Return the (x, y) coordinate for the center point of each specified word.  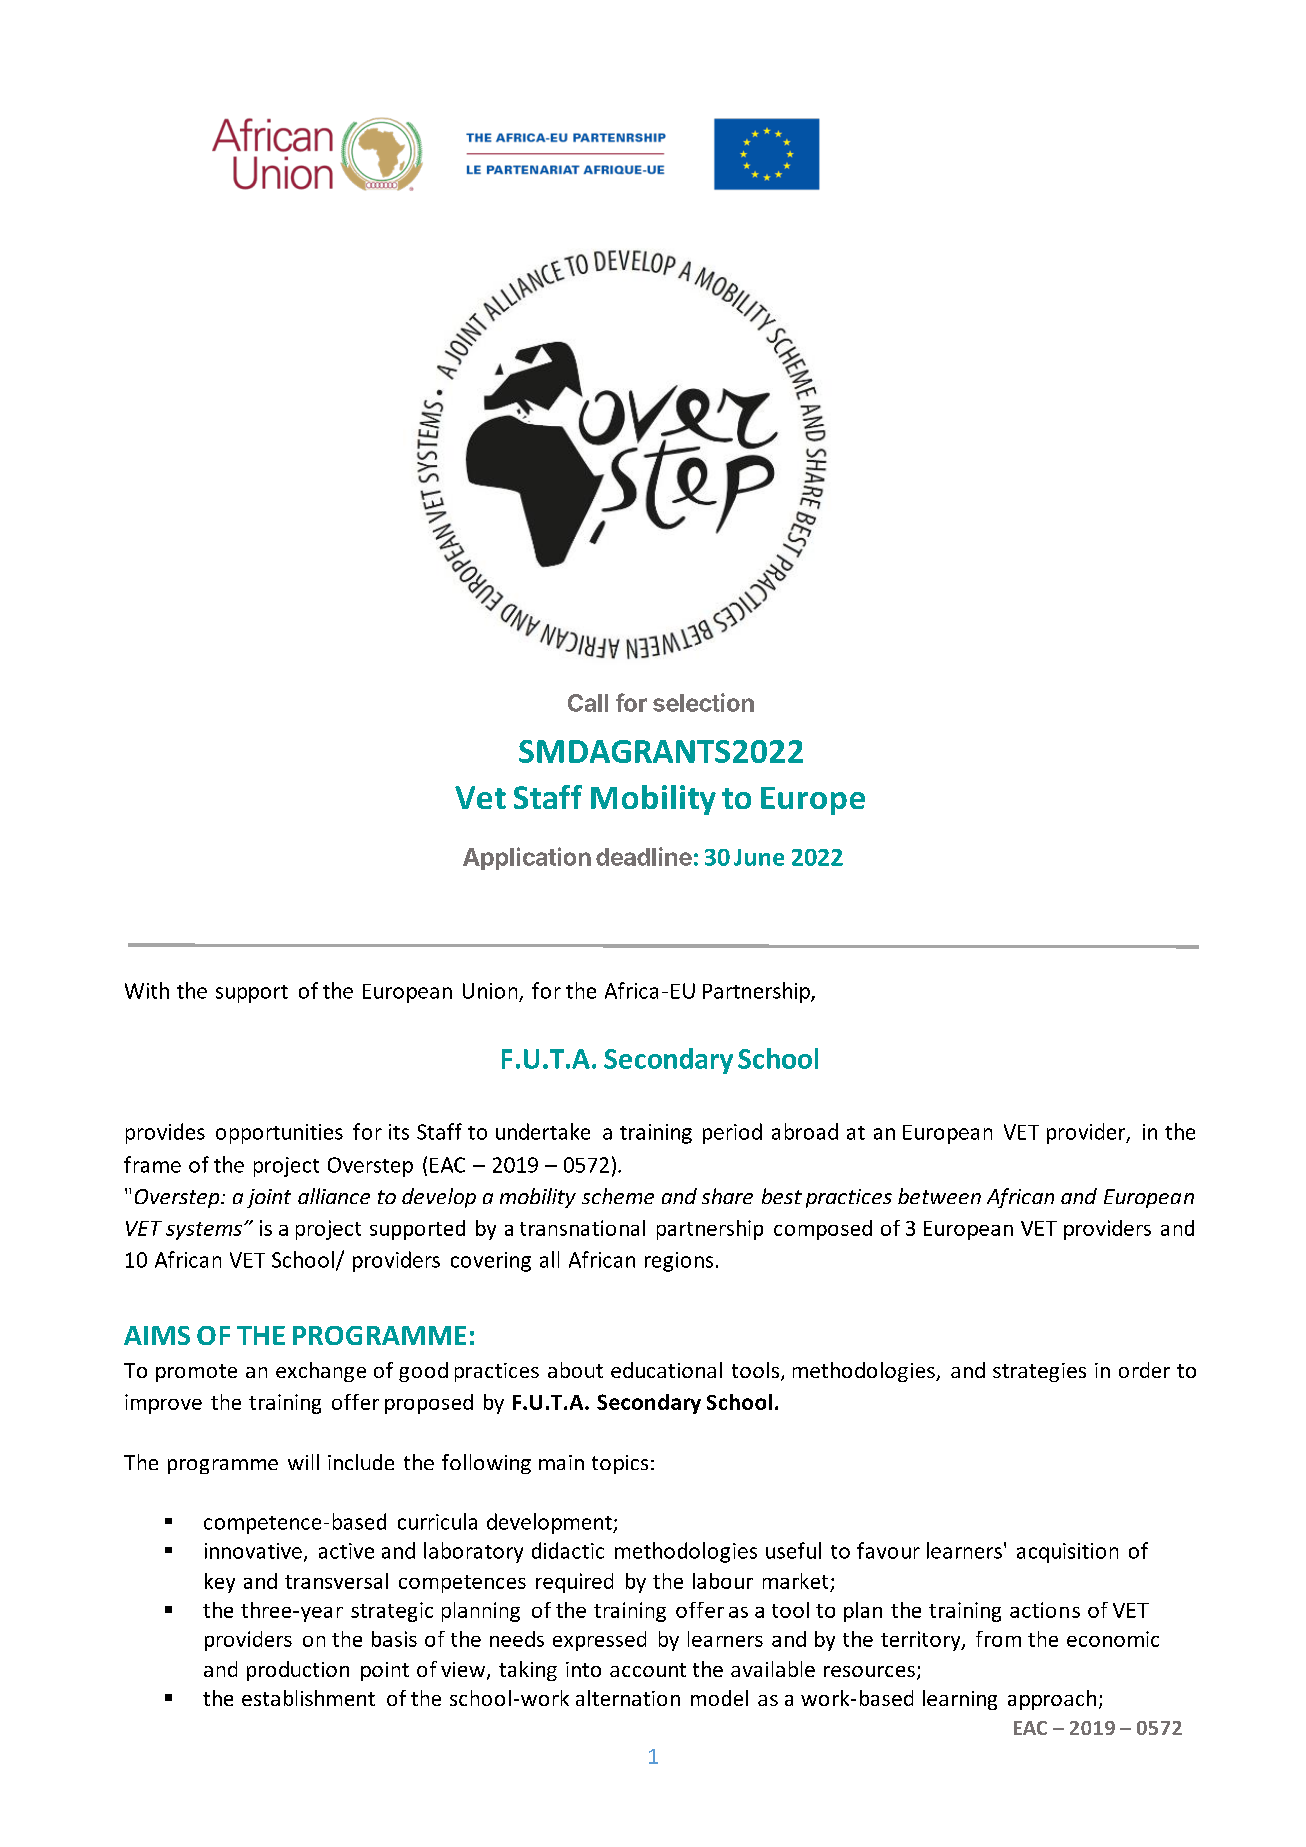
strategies (1039, 1372)
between (939, 1196)
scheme (618, 1196)
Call (588, 703)
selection (703, 702)
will (303, 1462)
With (147, 990)
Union (490, 991)
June (759, 857)
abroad (805, 1131)
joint (269, 1198)
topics (620, 1464)
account (648, 1670)
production (298, 1671)
